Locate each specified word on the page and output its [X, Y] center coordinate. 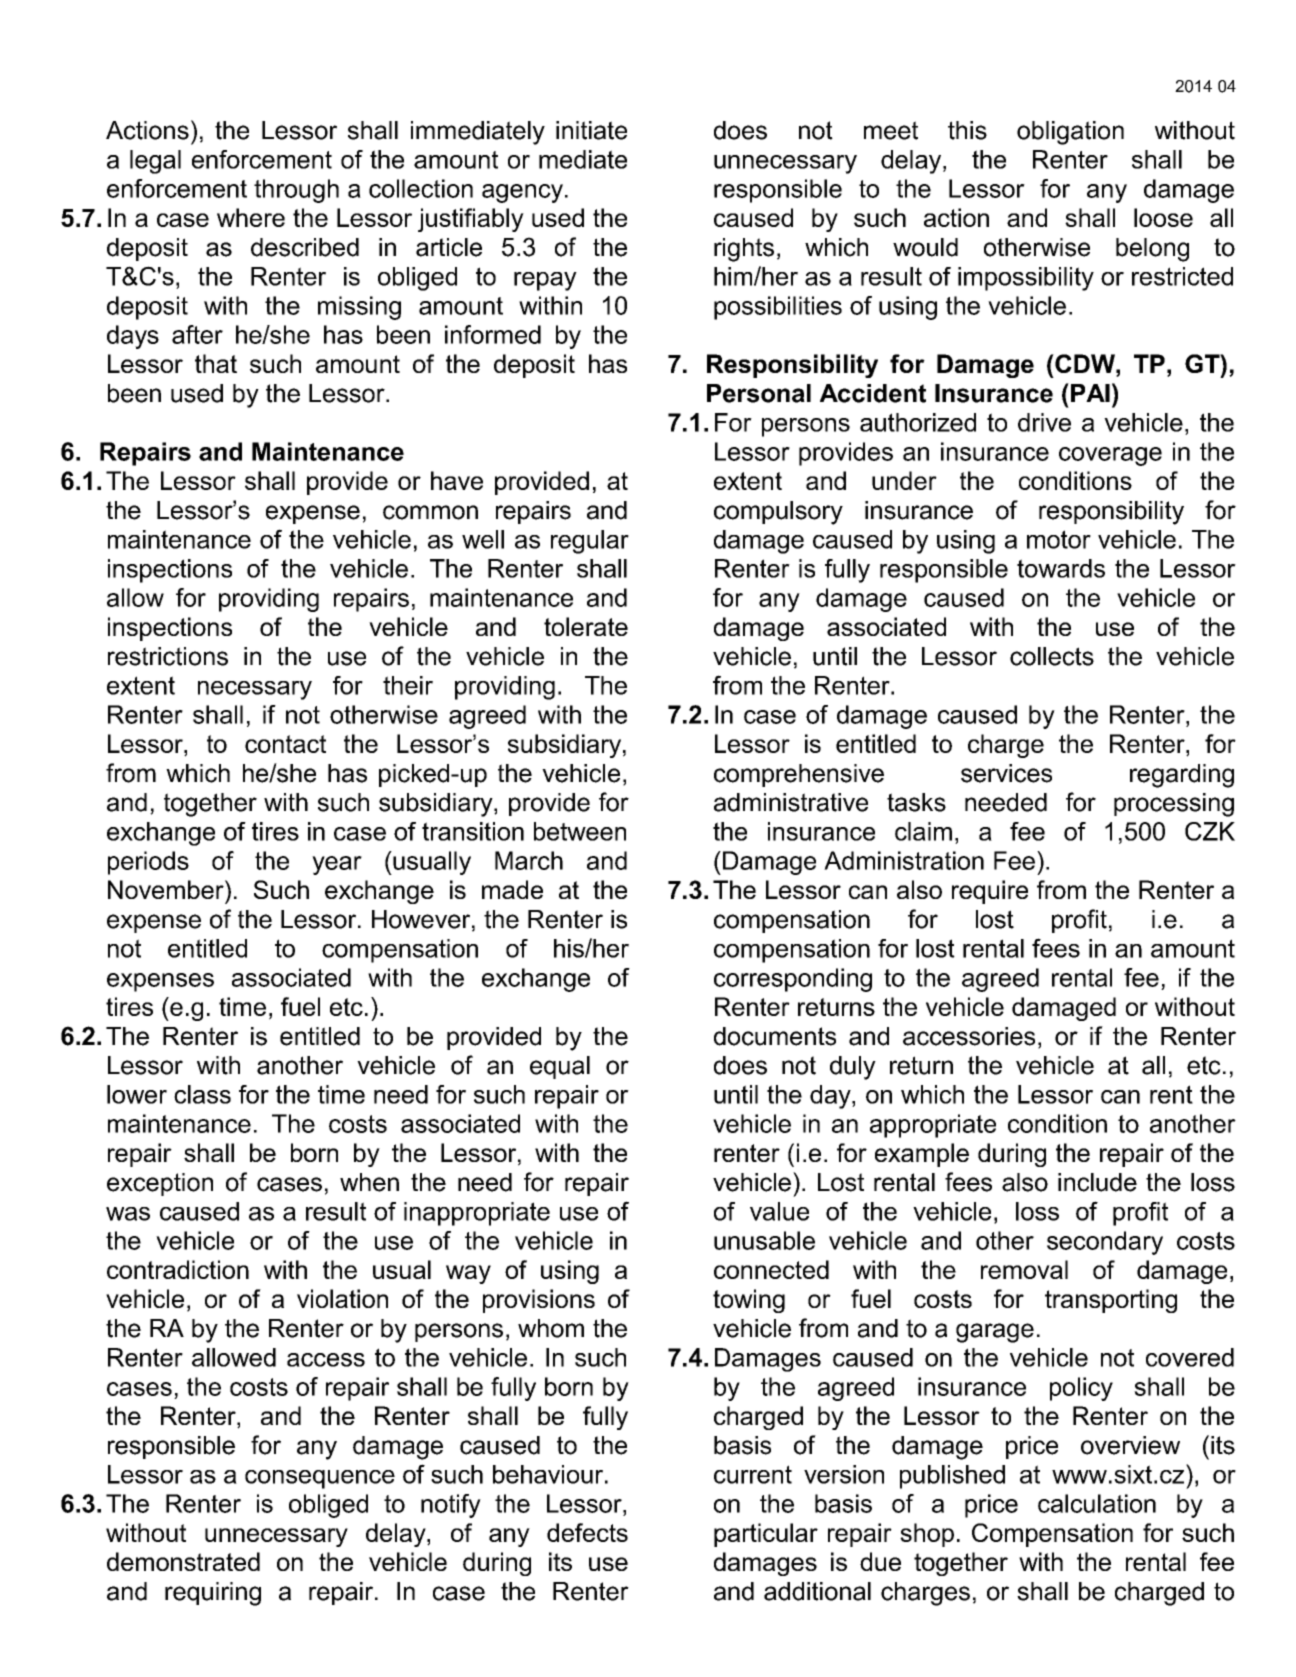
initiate [591, 130]
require [990, 892]
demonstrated [183, 1561]
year [337, 865]
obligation [1070, 133]
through [296, 191]
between [580, 831]
